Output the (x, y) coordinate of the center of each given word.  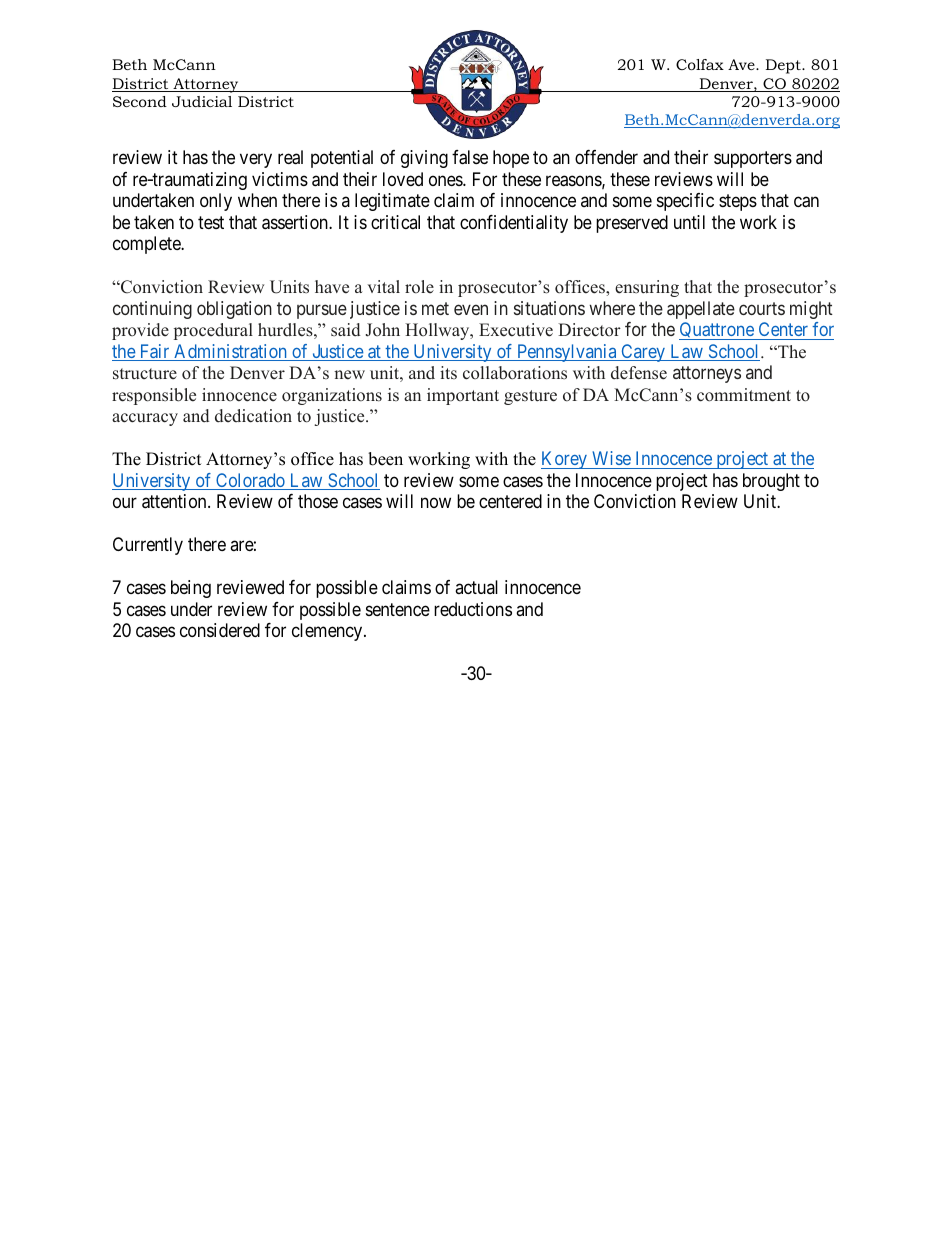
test (211, 222)
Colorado (250, 481)
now (436, 503)
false (470, 157)
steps (738, 202)
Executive (516, 330)
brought (771, 482)
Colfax (700, 64)
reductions (473, 609)
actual (476, 587)
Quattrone (717, 331)
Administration (230, 352)
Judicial (202, 101)
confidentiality (514, 224)
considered (220, 630)
